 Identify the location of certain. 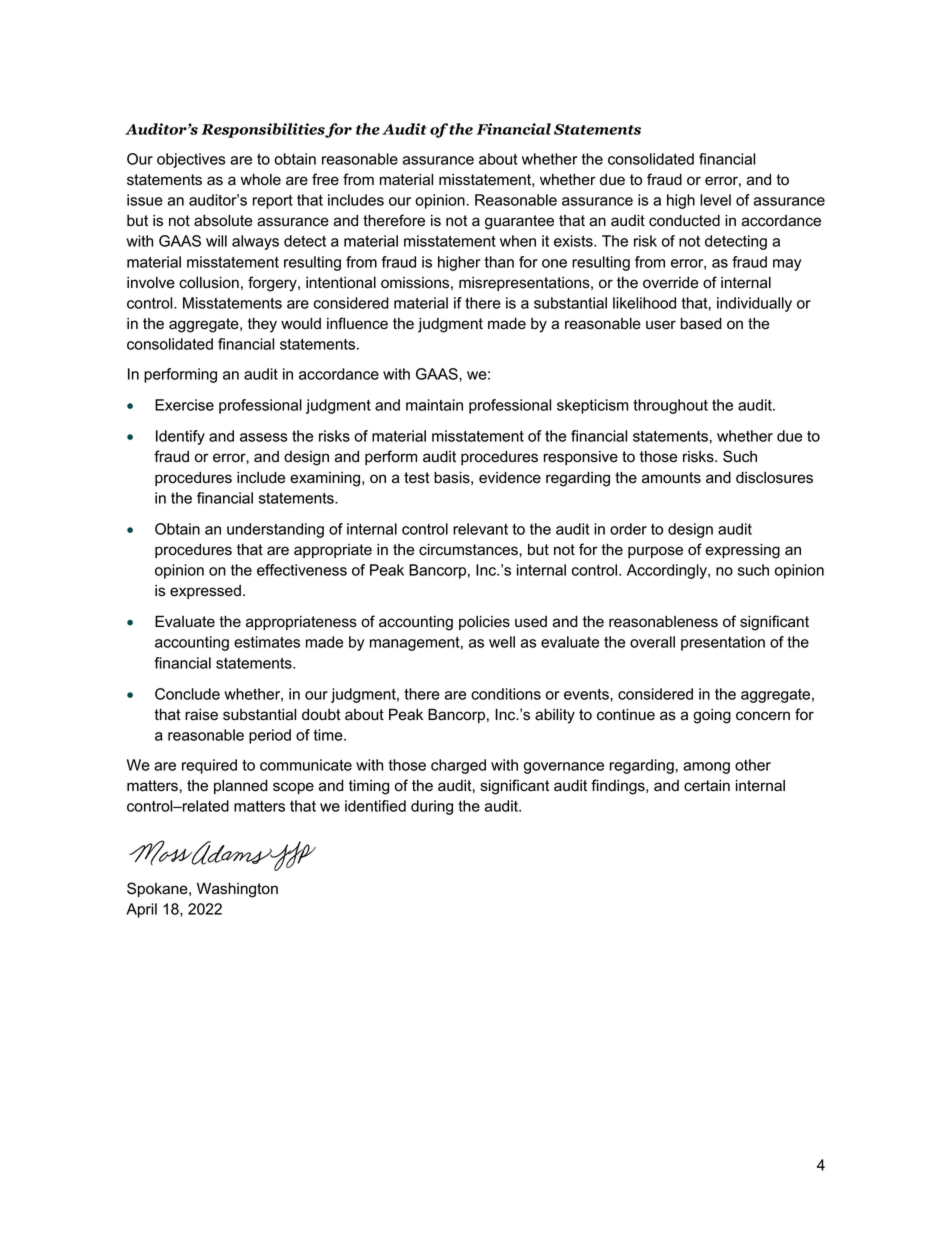
(707, 786).
